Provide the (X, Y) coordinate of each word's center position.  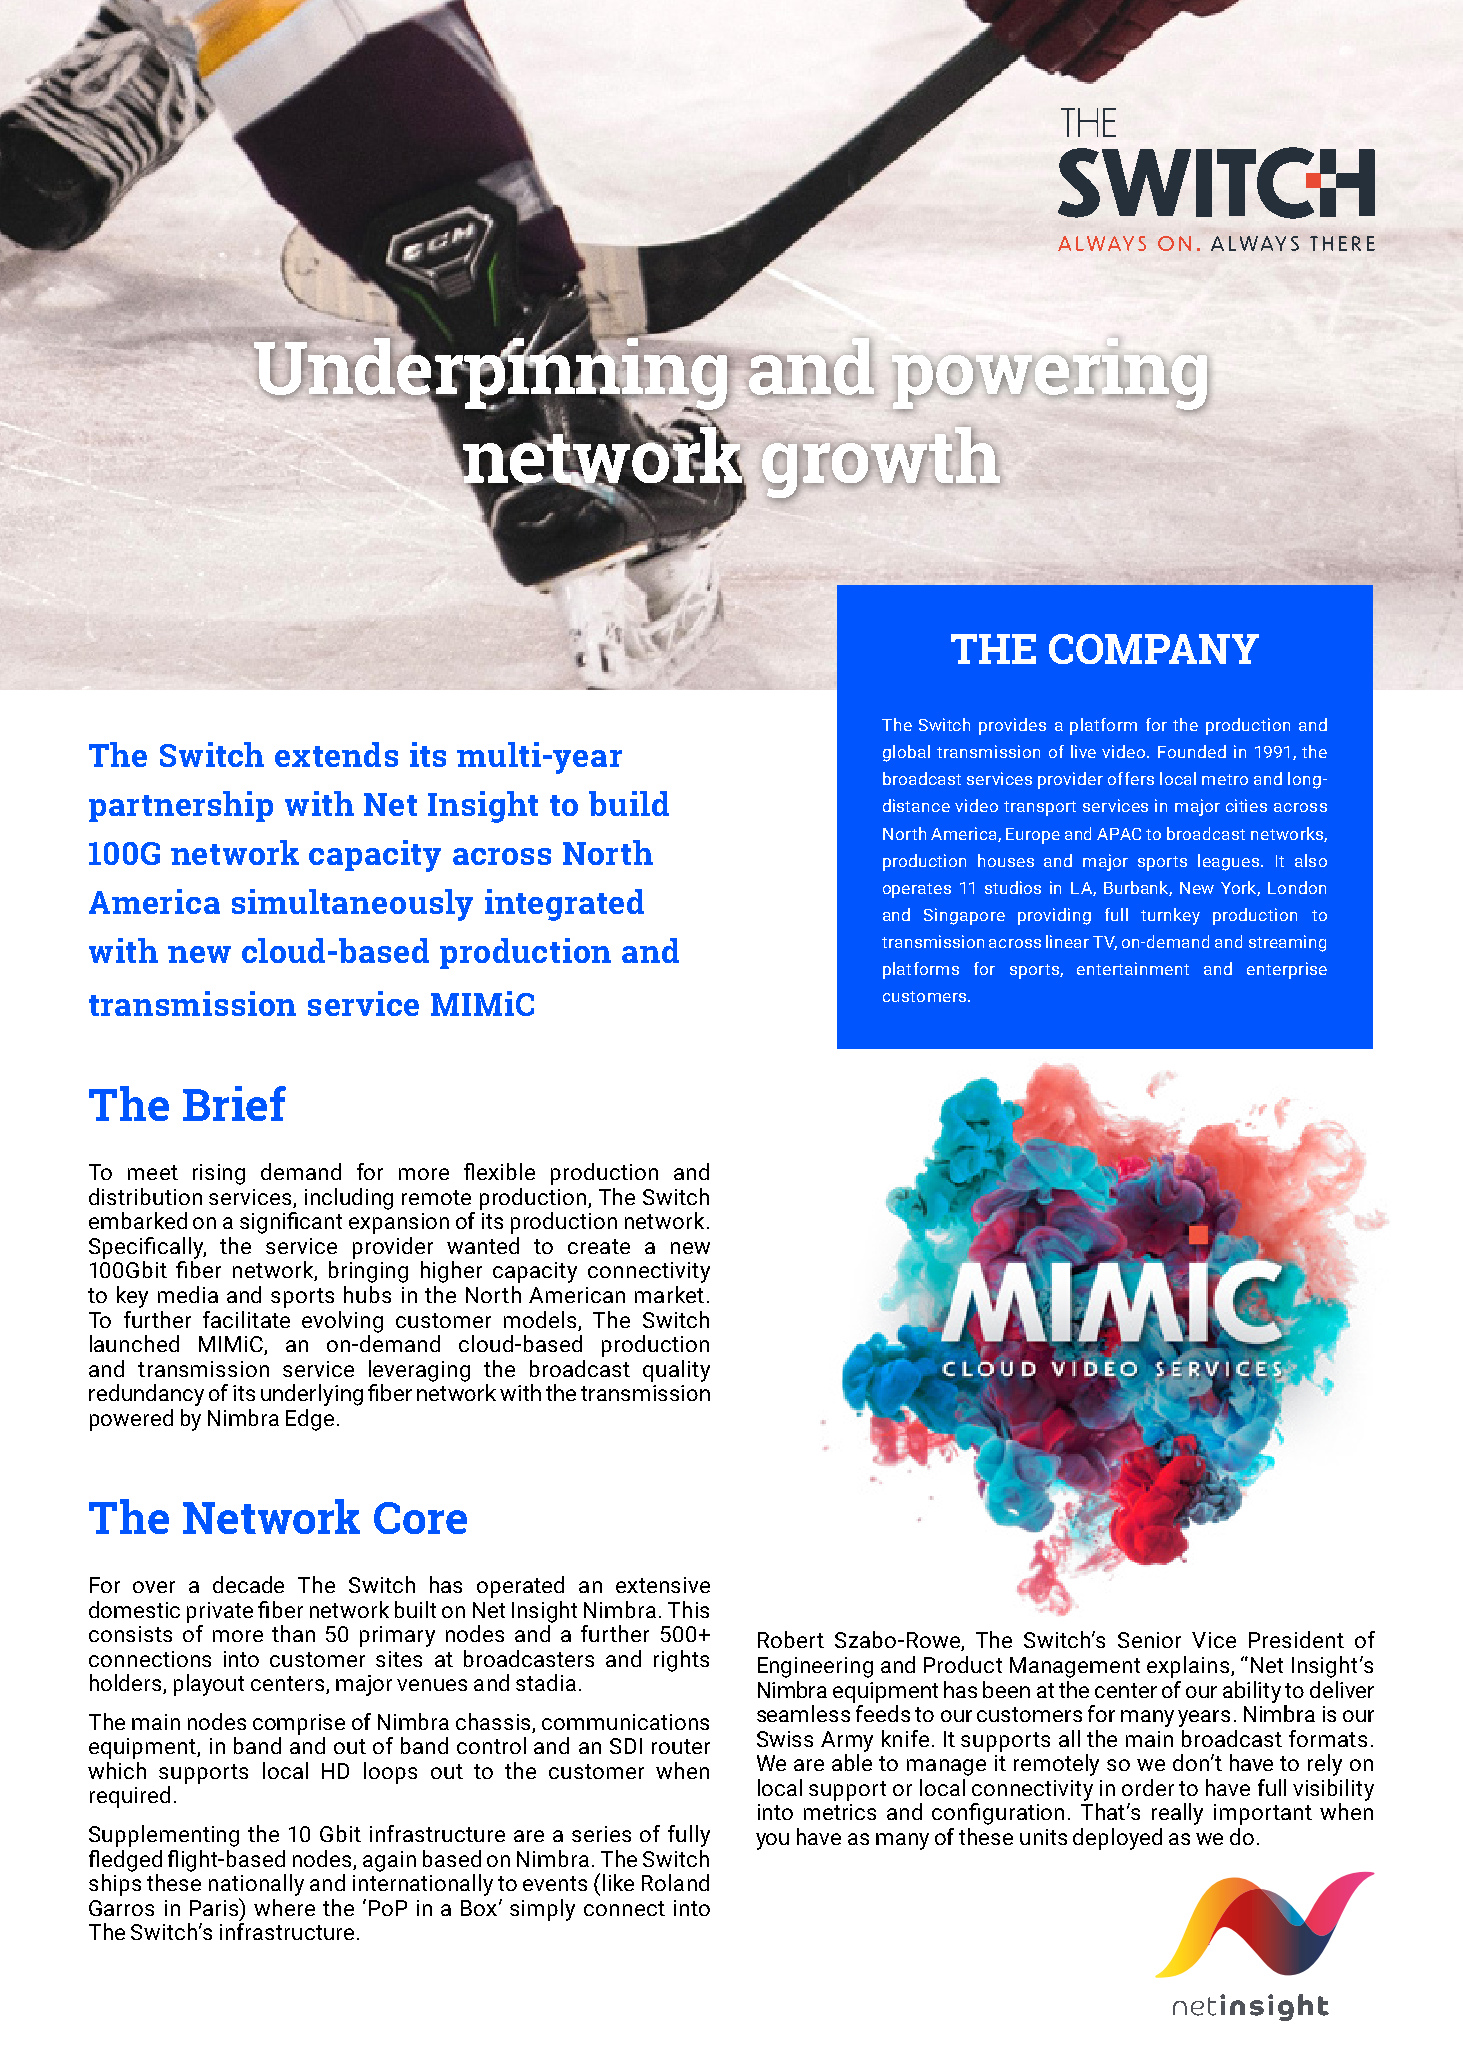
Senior (1149, 1640)
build (629, 803)
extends (336, 754)
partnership (181, 806)
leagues (1230, 862)
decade (248, 1584)
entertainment (1133, 968)
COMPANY (1154, 649)
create (599, 1246)
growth (882, 465)
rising (219, 1174)
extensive (663, 1585)
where (284, 1907)
